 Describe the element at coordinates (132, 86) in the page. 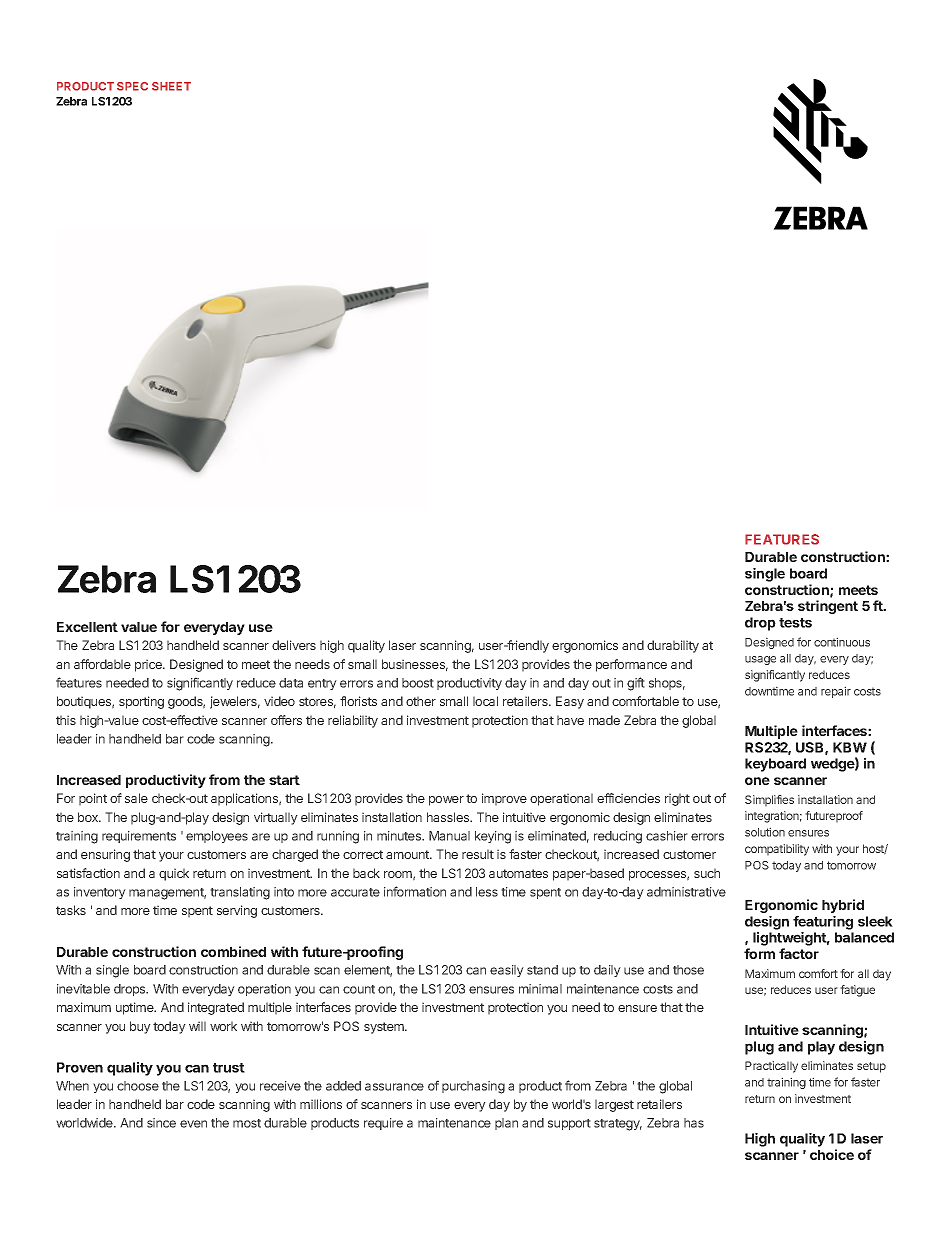

I see `SPEC` at that location.
